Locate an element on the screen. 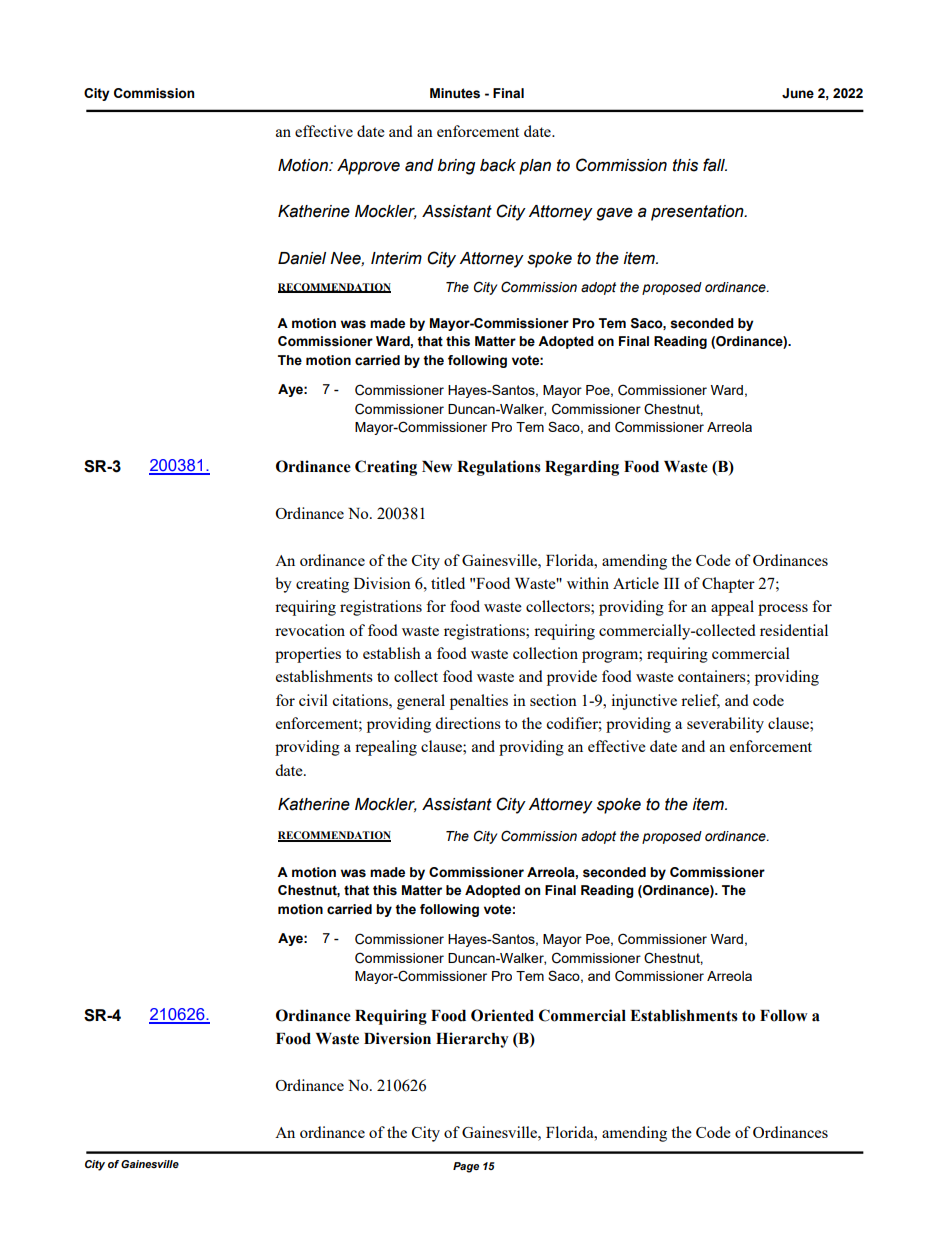  appeal is located at coordinates (732, 608).
